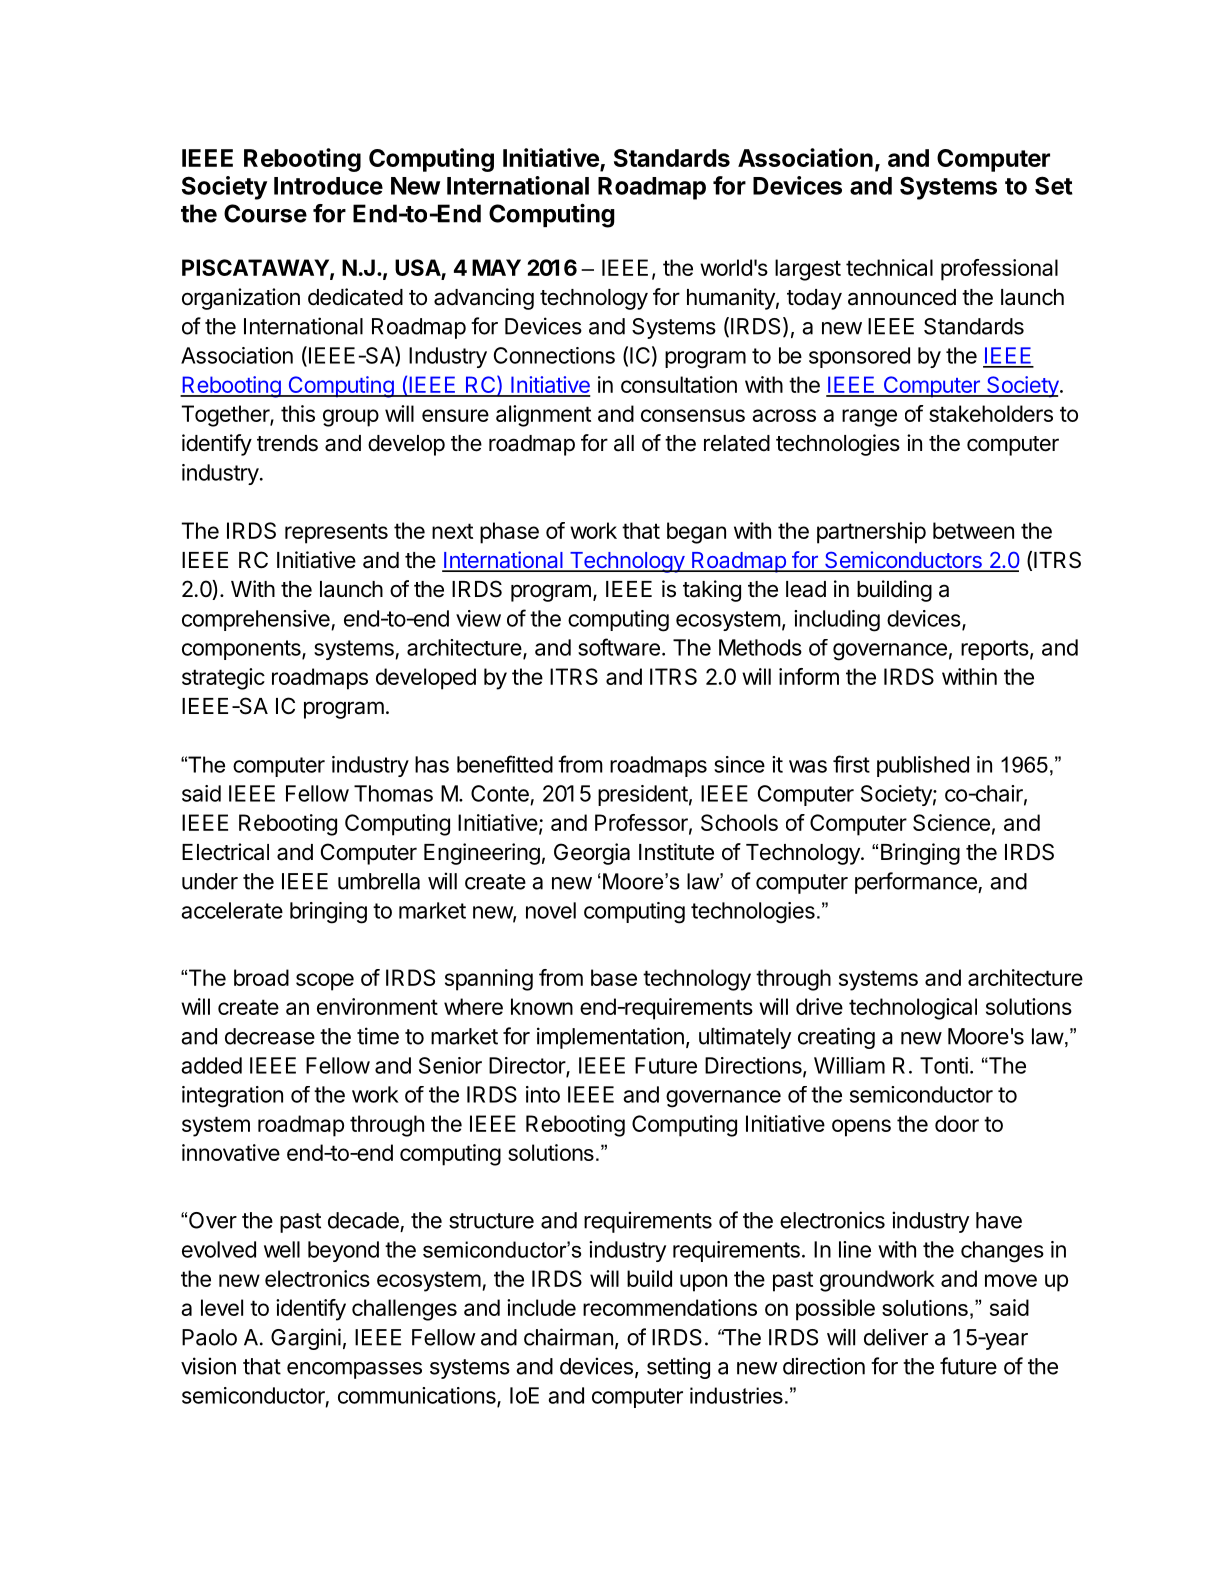 The image size is (1228, 1590). Describe the element at coordinates (496, 267) in the screenshot. I see `MAY` at that location.
